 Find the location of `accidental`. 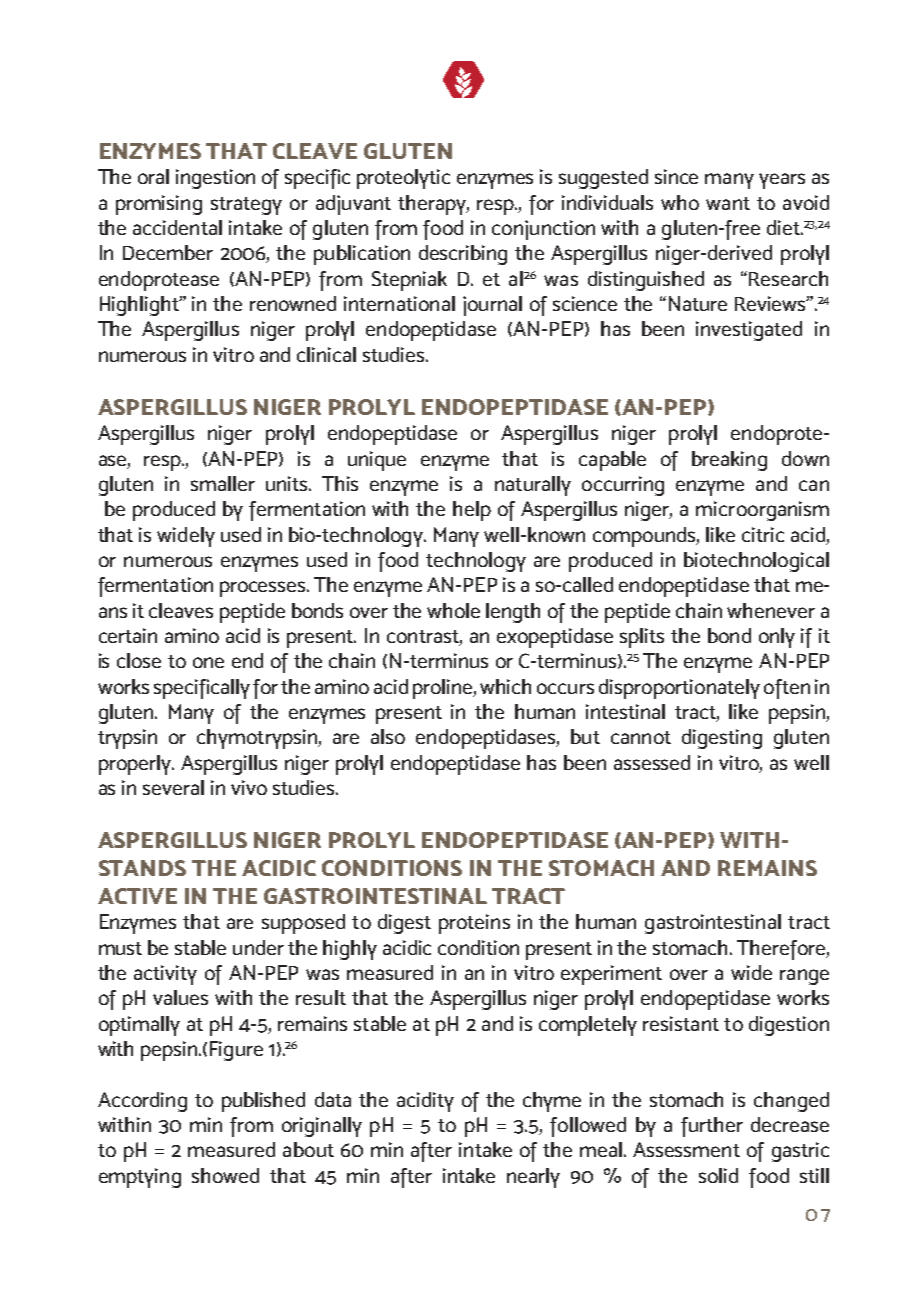

accidental is located at coordinates (177, 227).
